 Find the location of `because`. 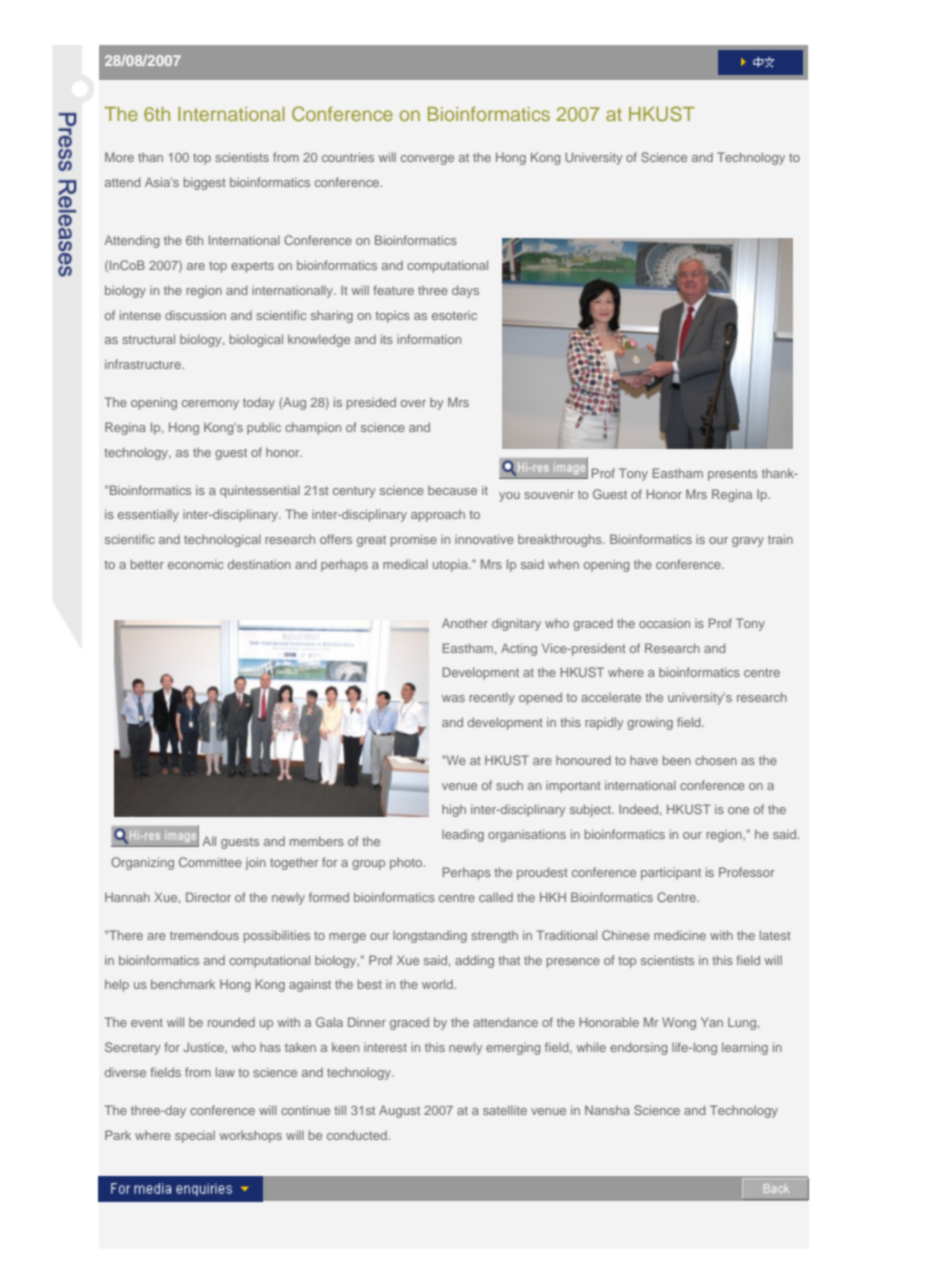

because is located at coordinates (452, 490).
